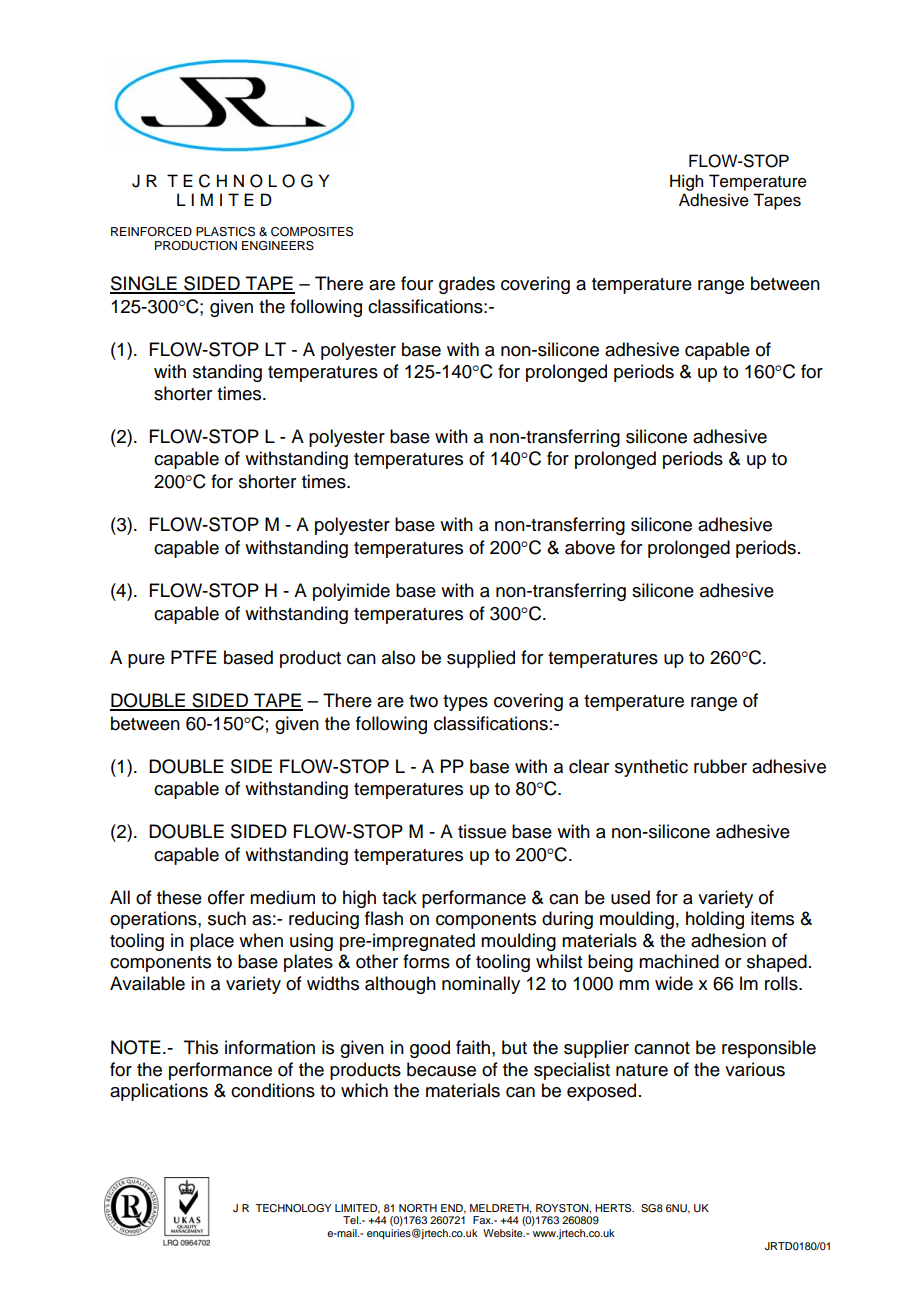  What do you see at coordinates (194, 657) in the image?
I see `PTFE` at bounding box center [194, 657].
